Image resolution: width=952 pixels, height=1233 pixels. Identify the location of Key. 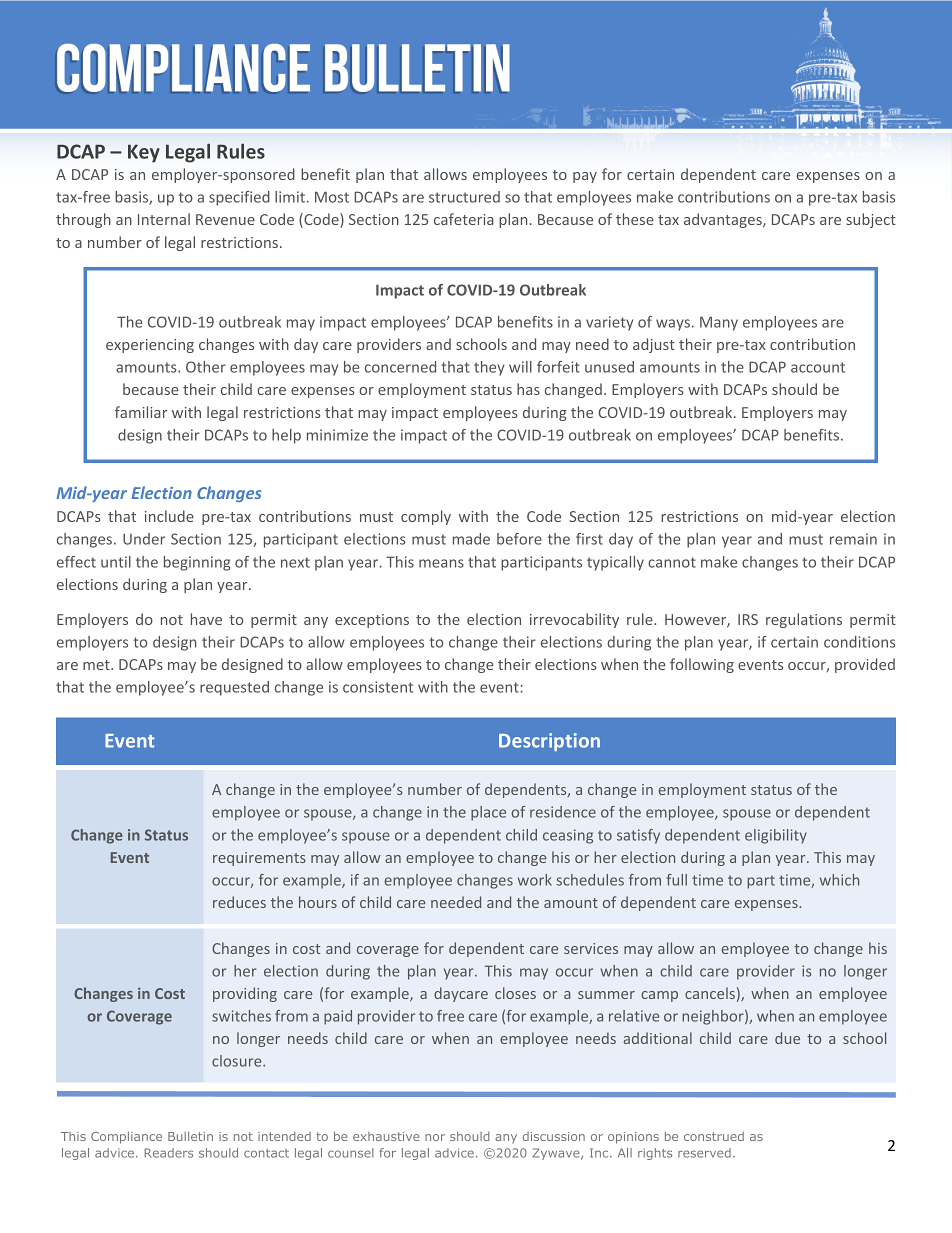
(144, 153).
